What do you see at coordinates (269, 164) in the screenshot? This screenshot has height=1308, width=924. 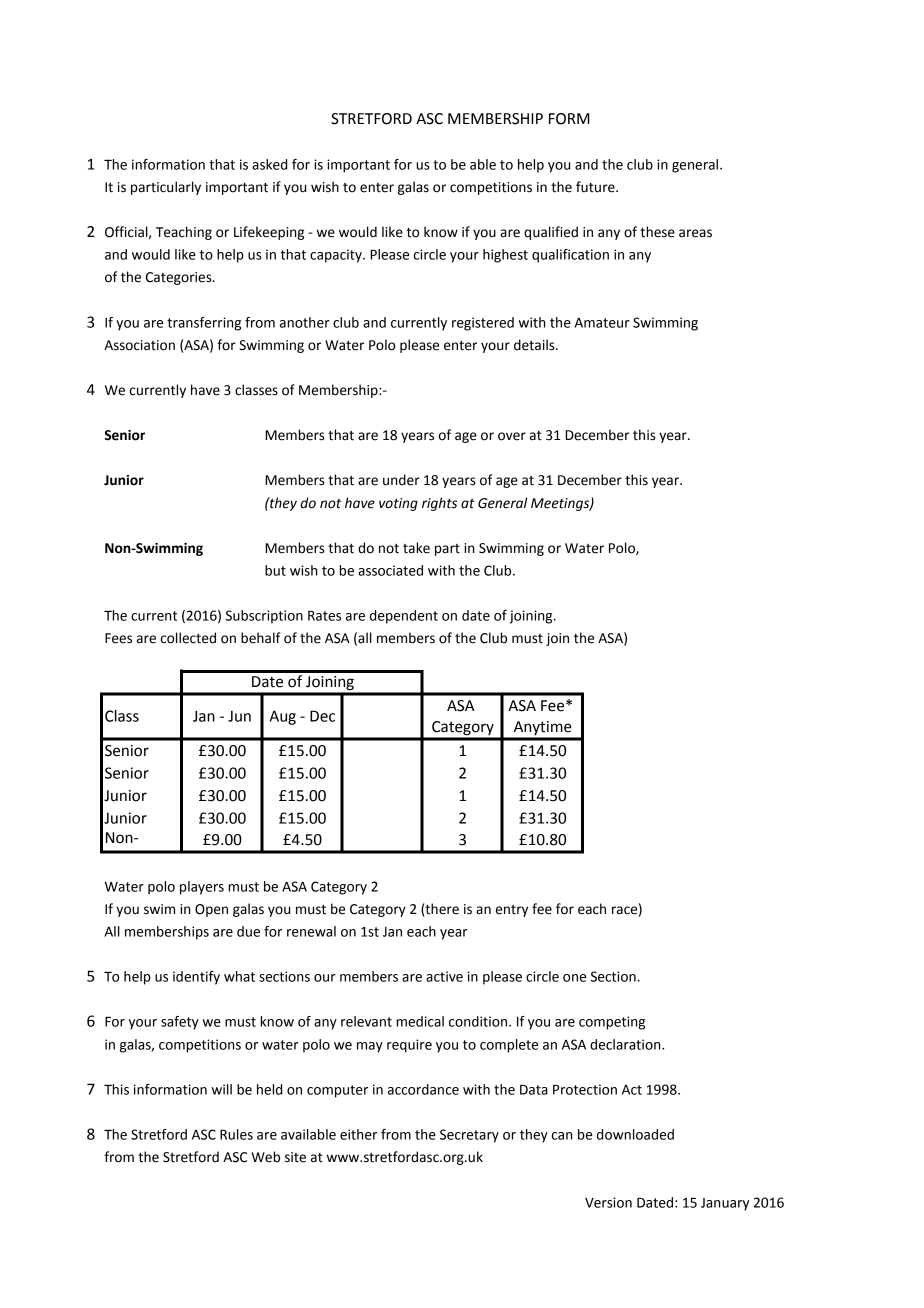 I see `asked` at bounding box center [269, 164].
